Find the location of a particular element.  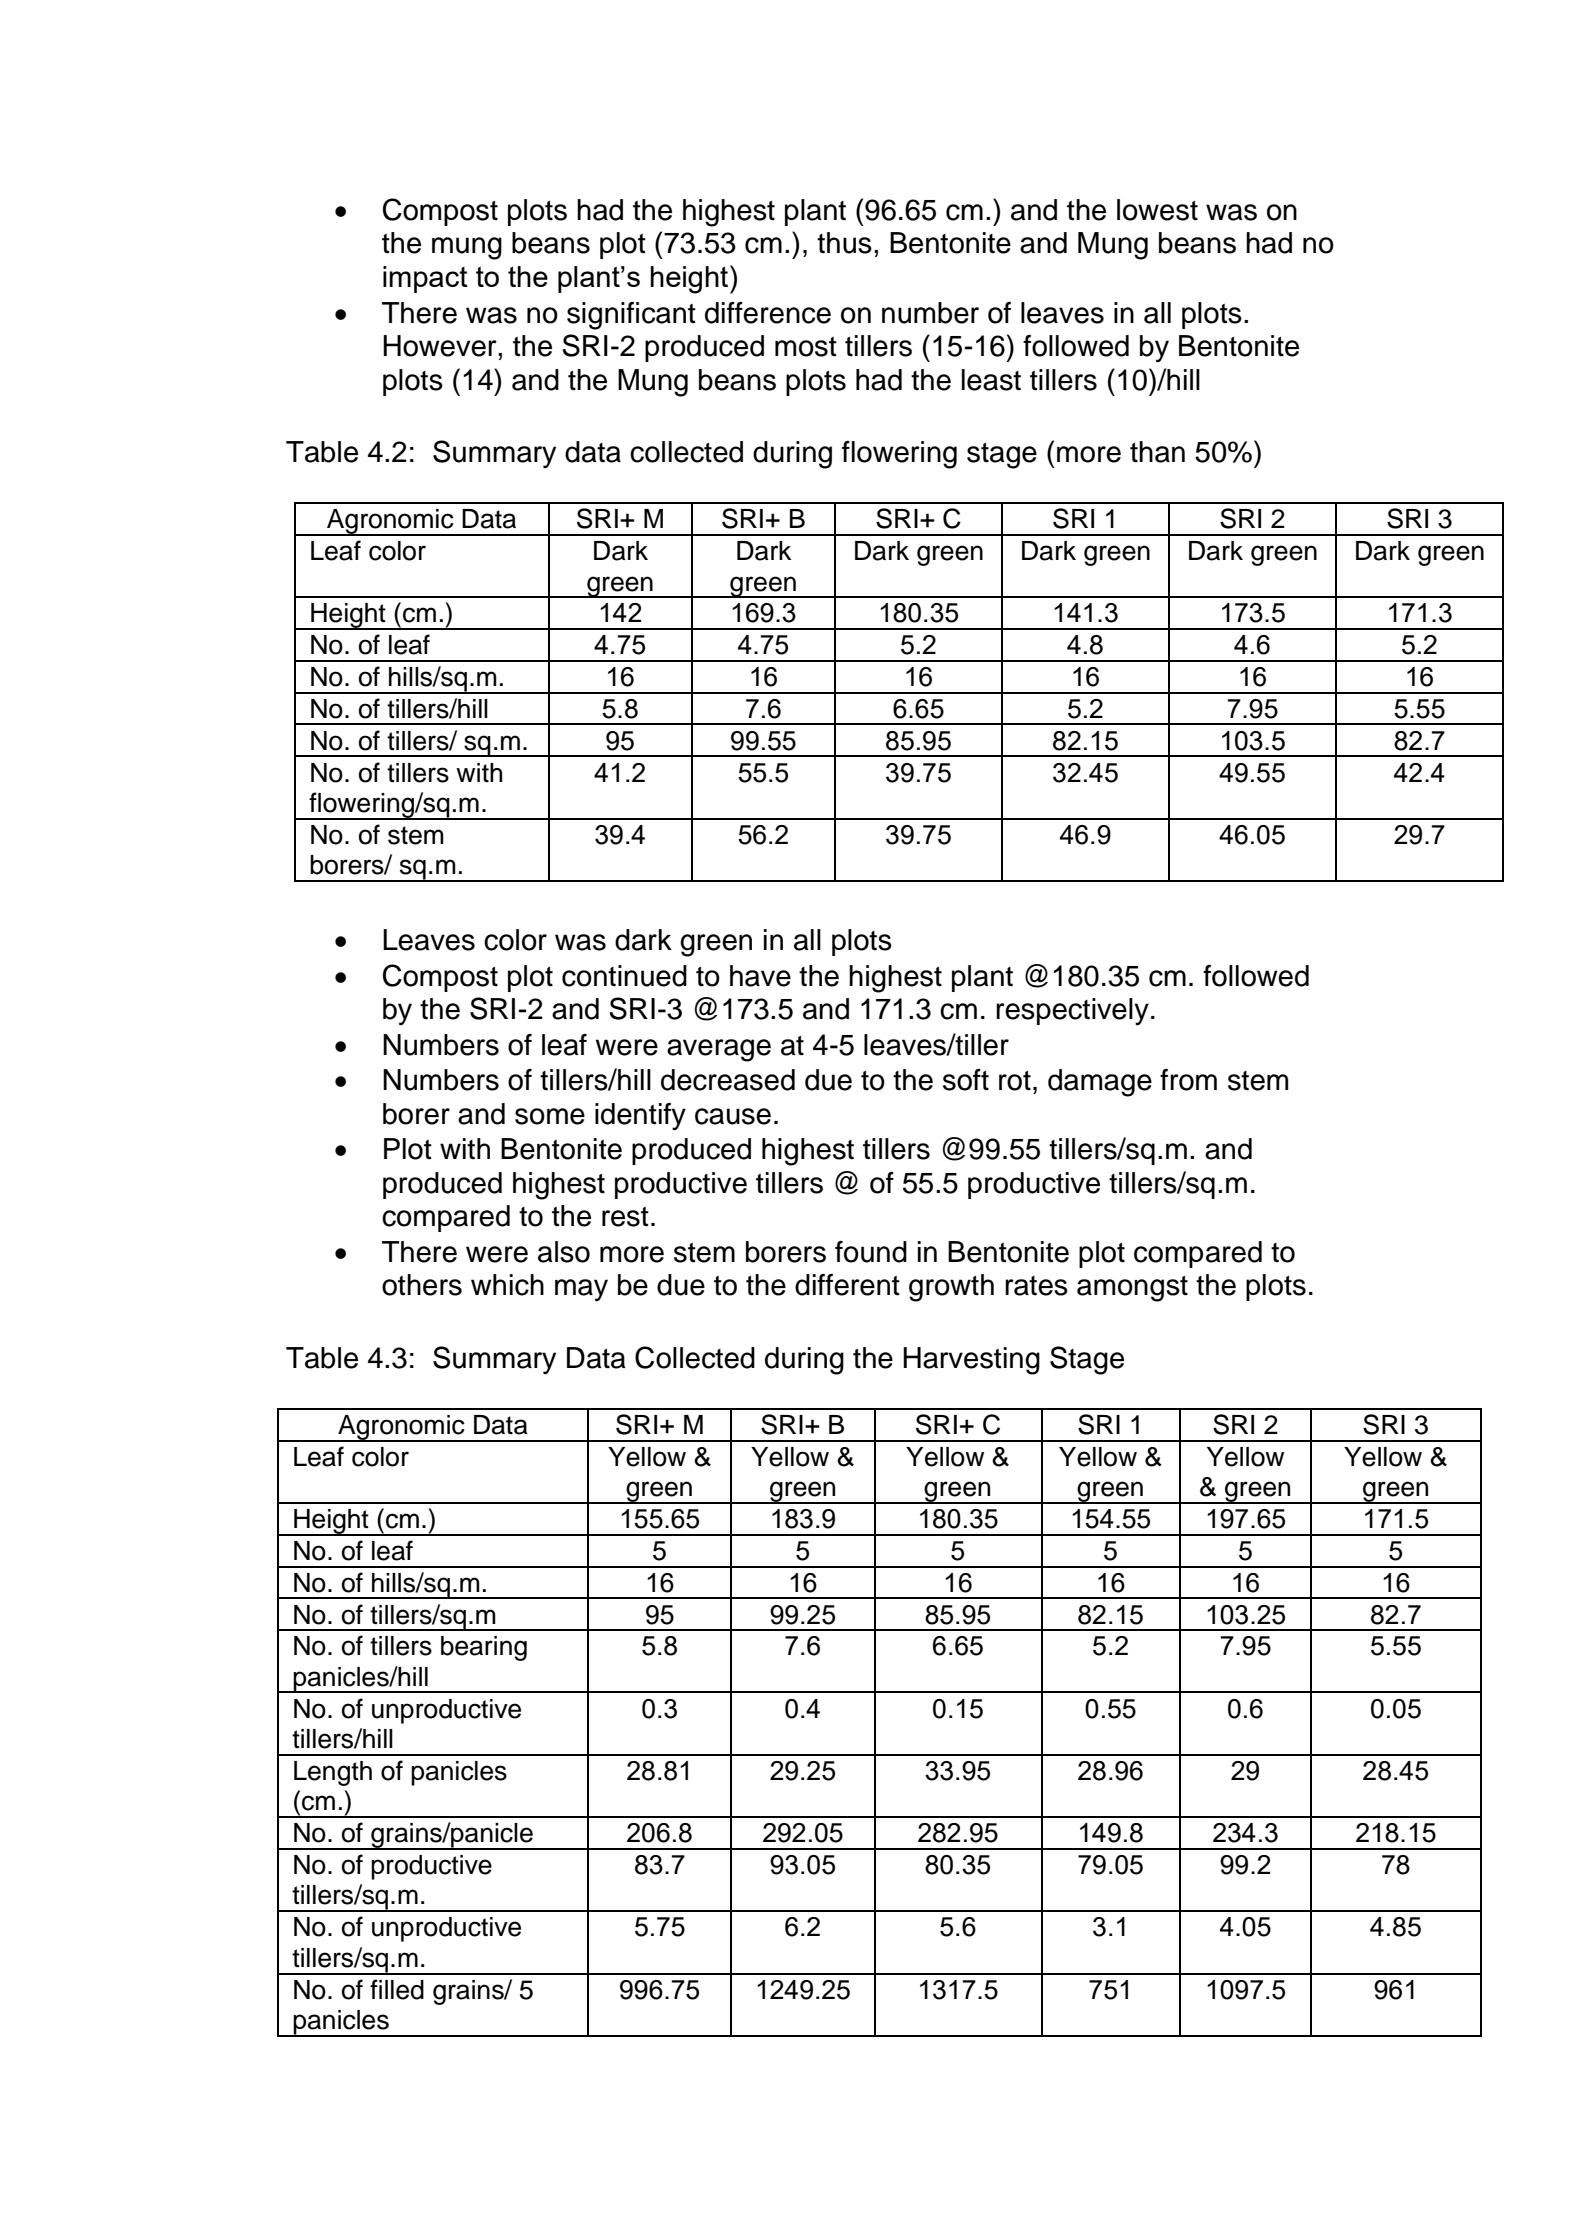

cause is located at coordinates (733, 1116).
